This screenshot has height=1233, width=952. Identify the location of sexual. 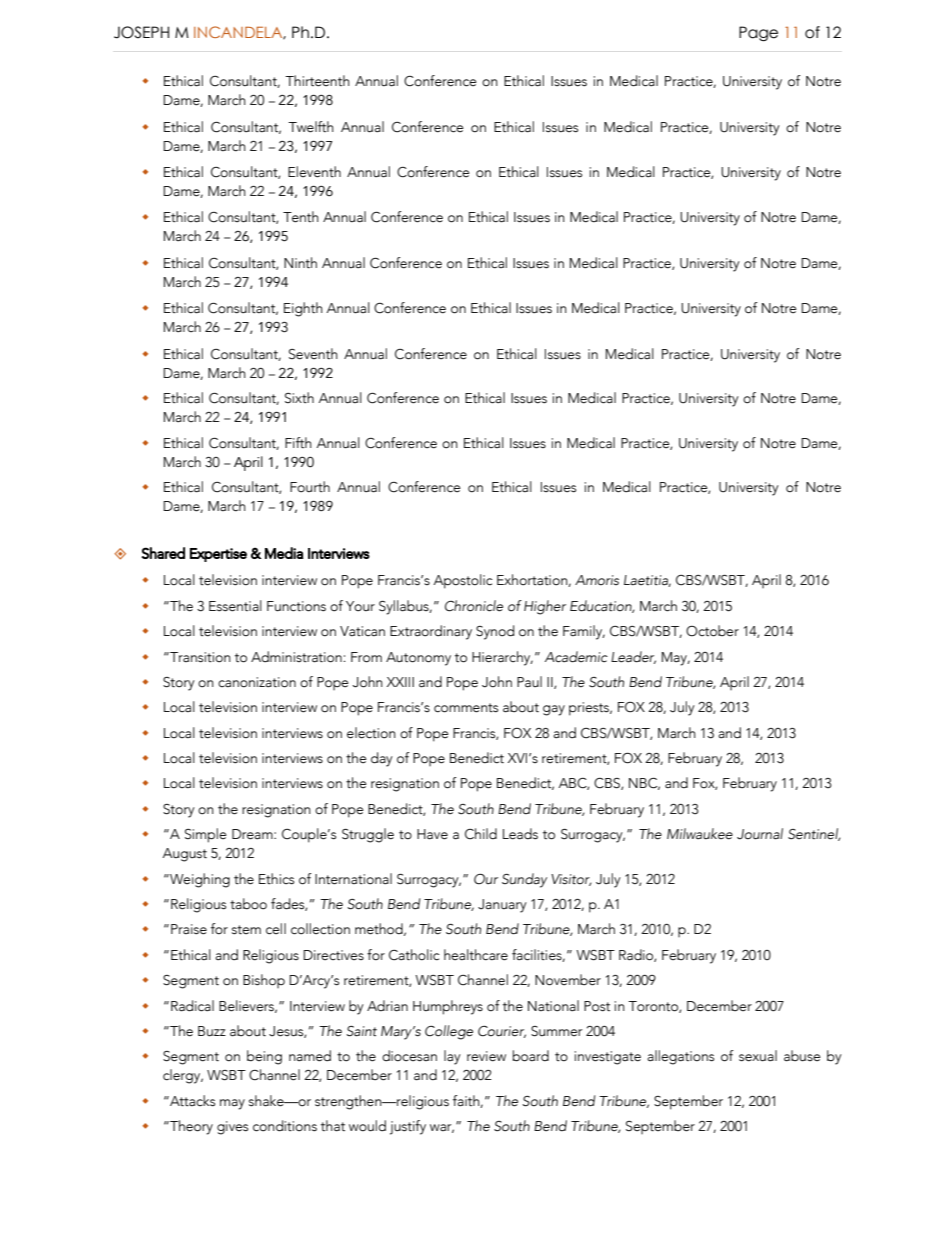
(758, 1056).
